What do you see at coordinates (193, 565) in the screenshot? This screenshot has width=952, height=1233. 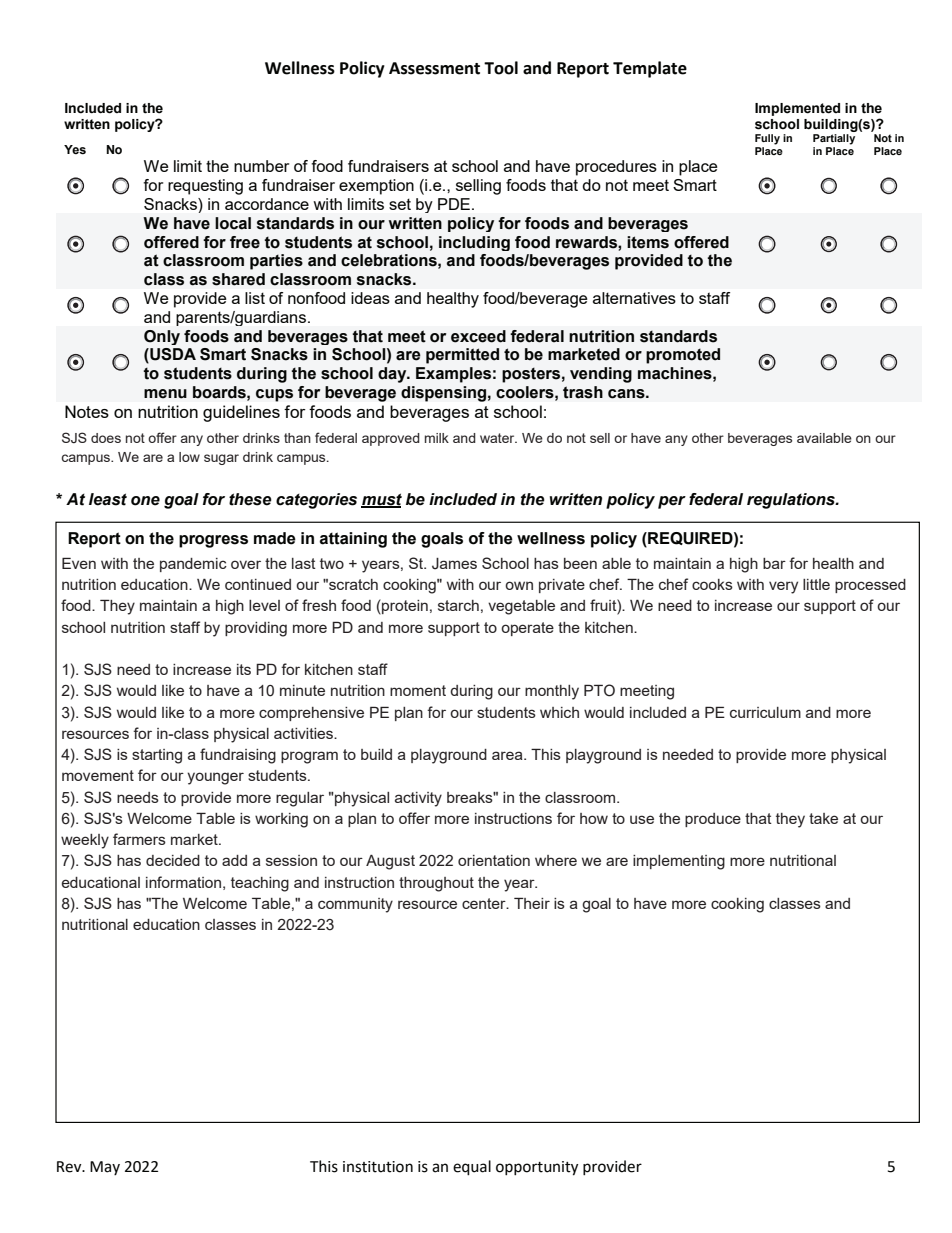 I see `pandemic` at bounding box center [193, 565].
